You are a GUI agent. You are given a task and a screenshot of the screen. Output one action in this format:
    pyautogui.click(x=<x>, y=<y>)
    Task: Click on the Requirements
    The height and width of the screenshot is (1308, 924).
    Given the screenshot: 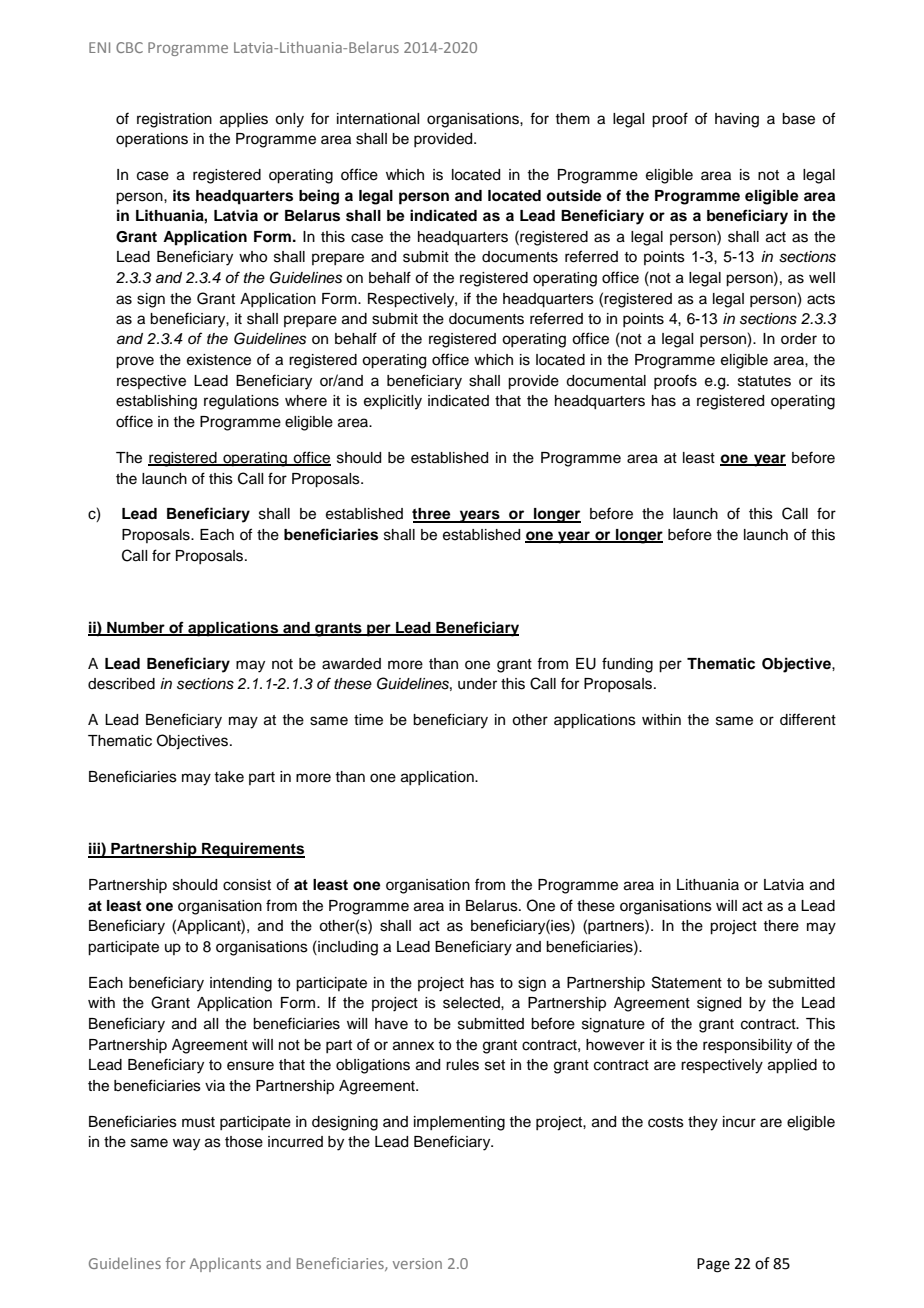 What is the action you would take?
    pyautogui.click(x=252, y=850)
